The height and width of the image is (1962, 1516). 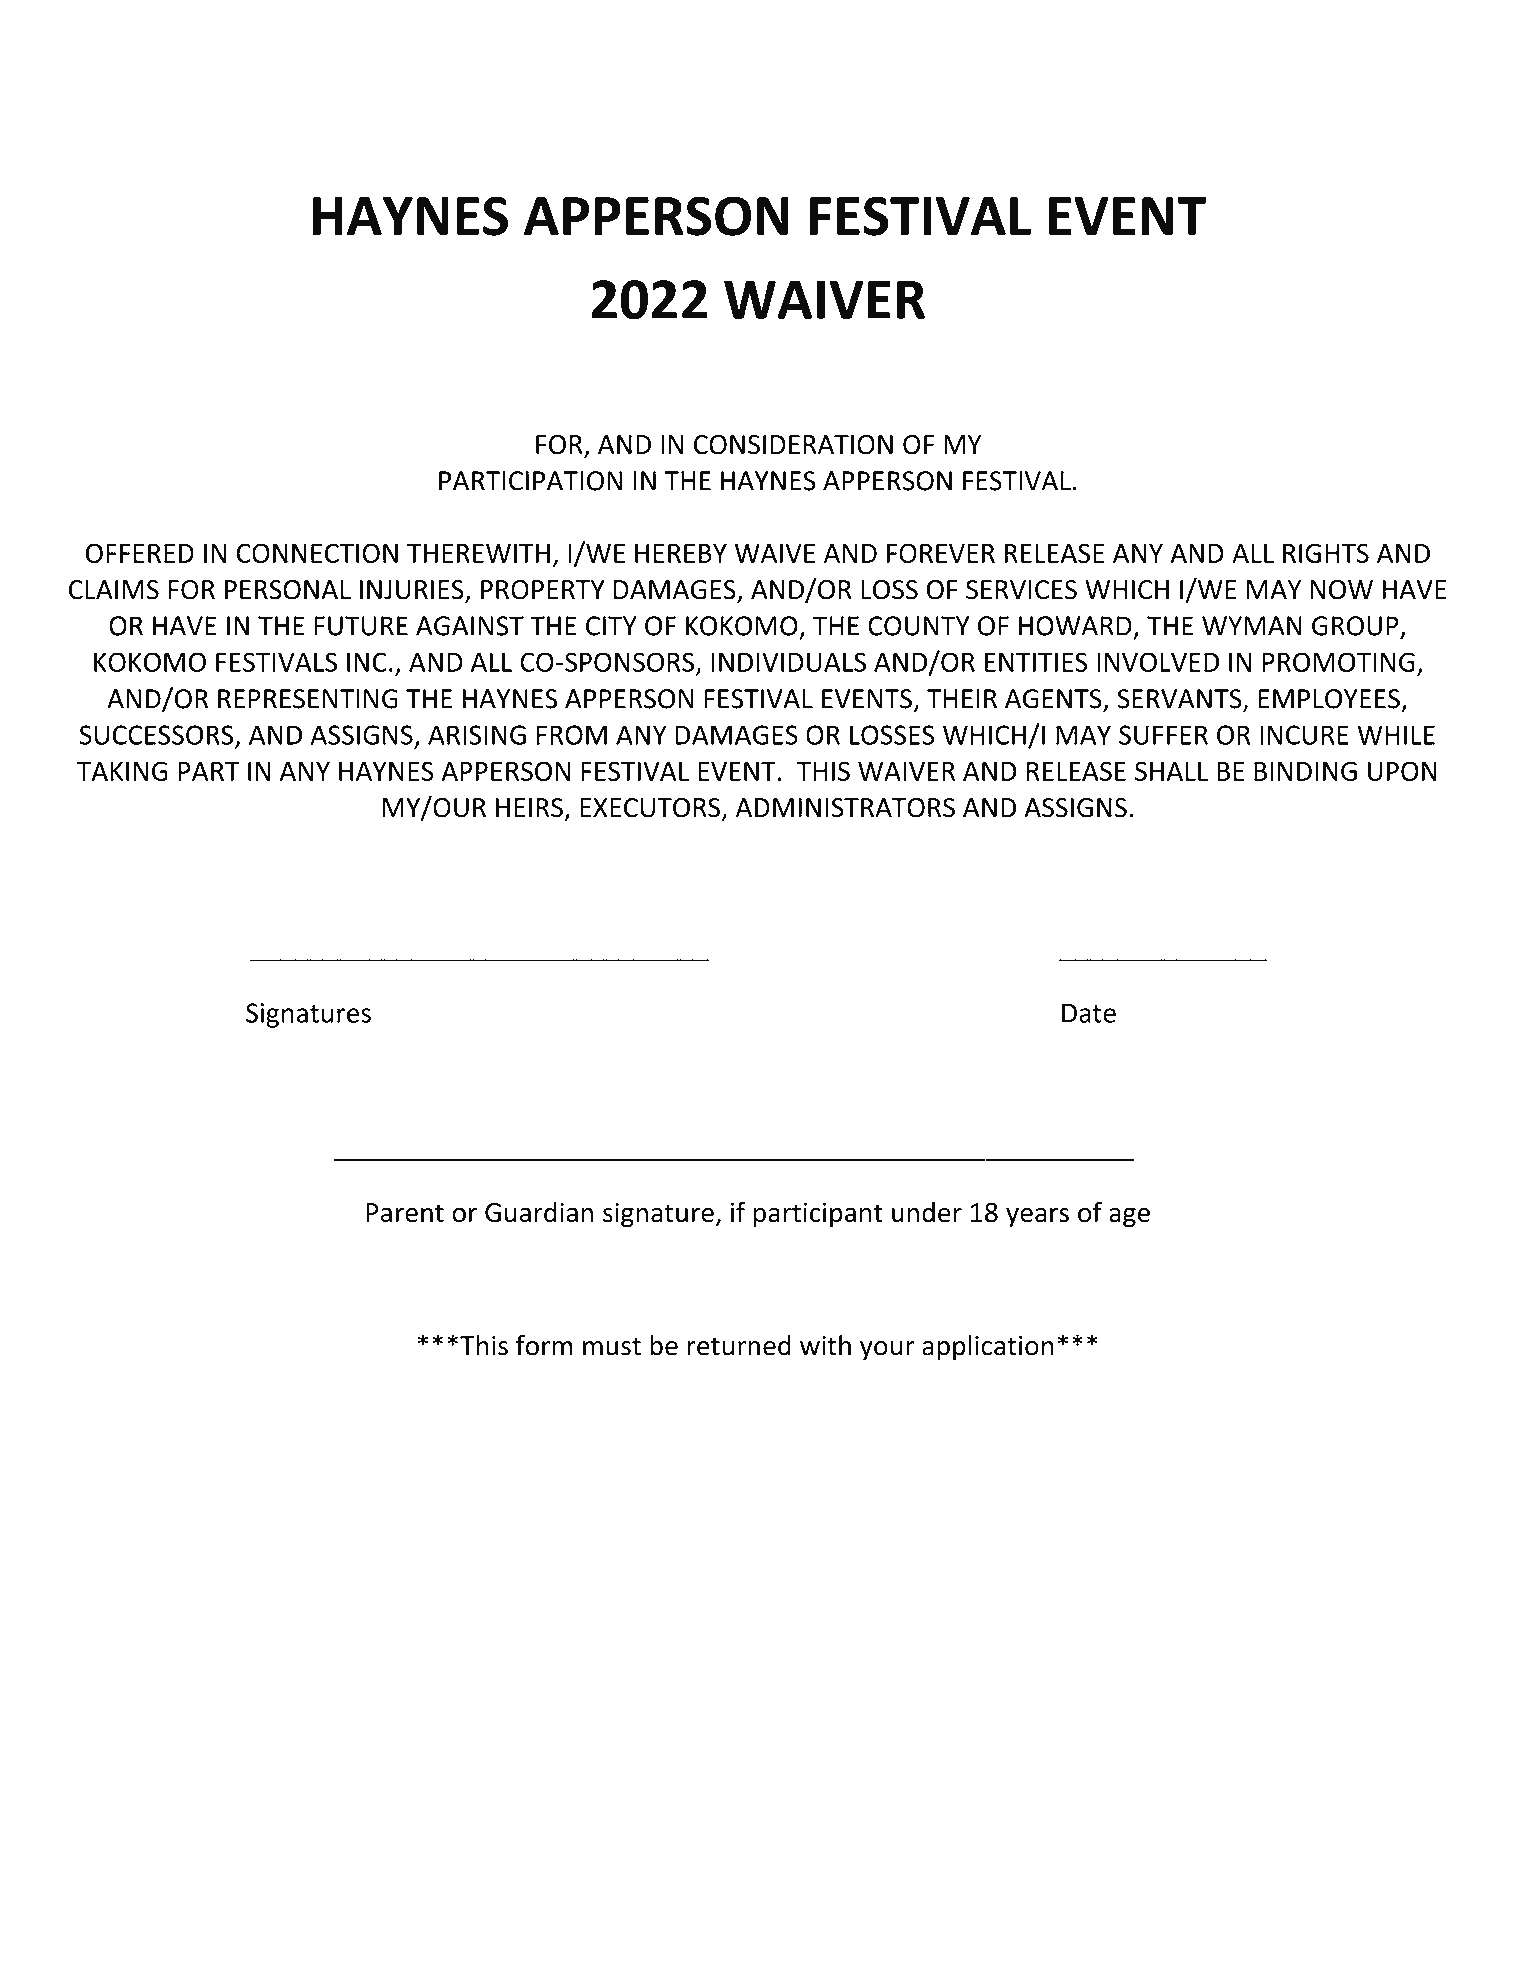 I want to click on CONSIDERATION, so click(x=793, y=445).
